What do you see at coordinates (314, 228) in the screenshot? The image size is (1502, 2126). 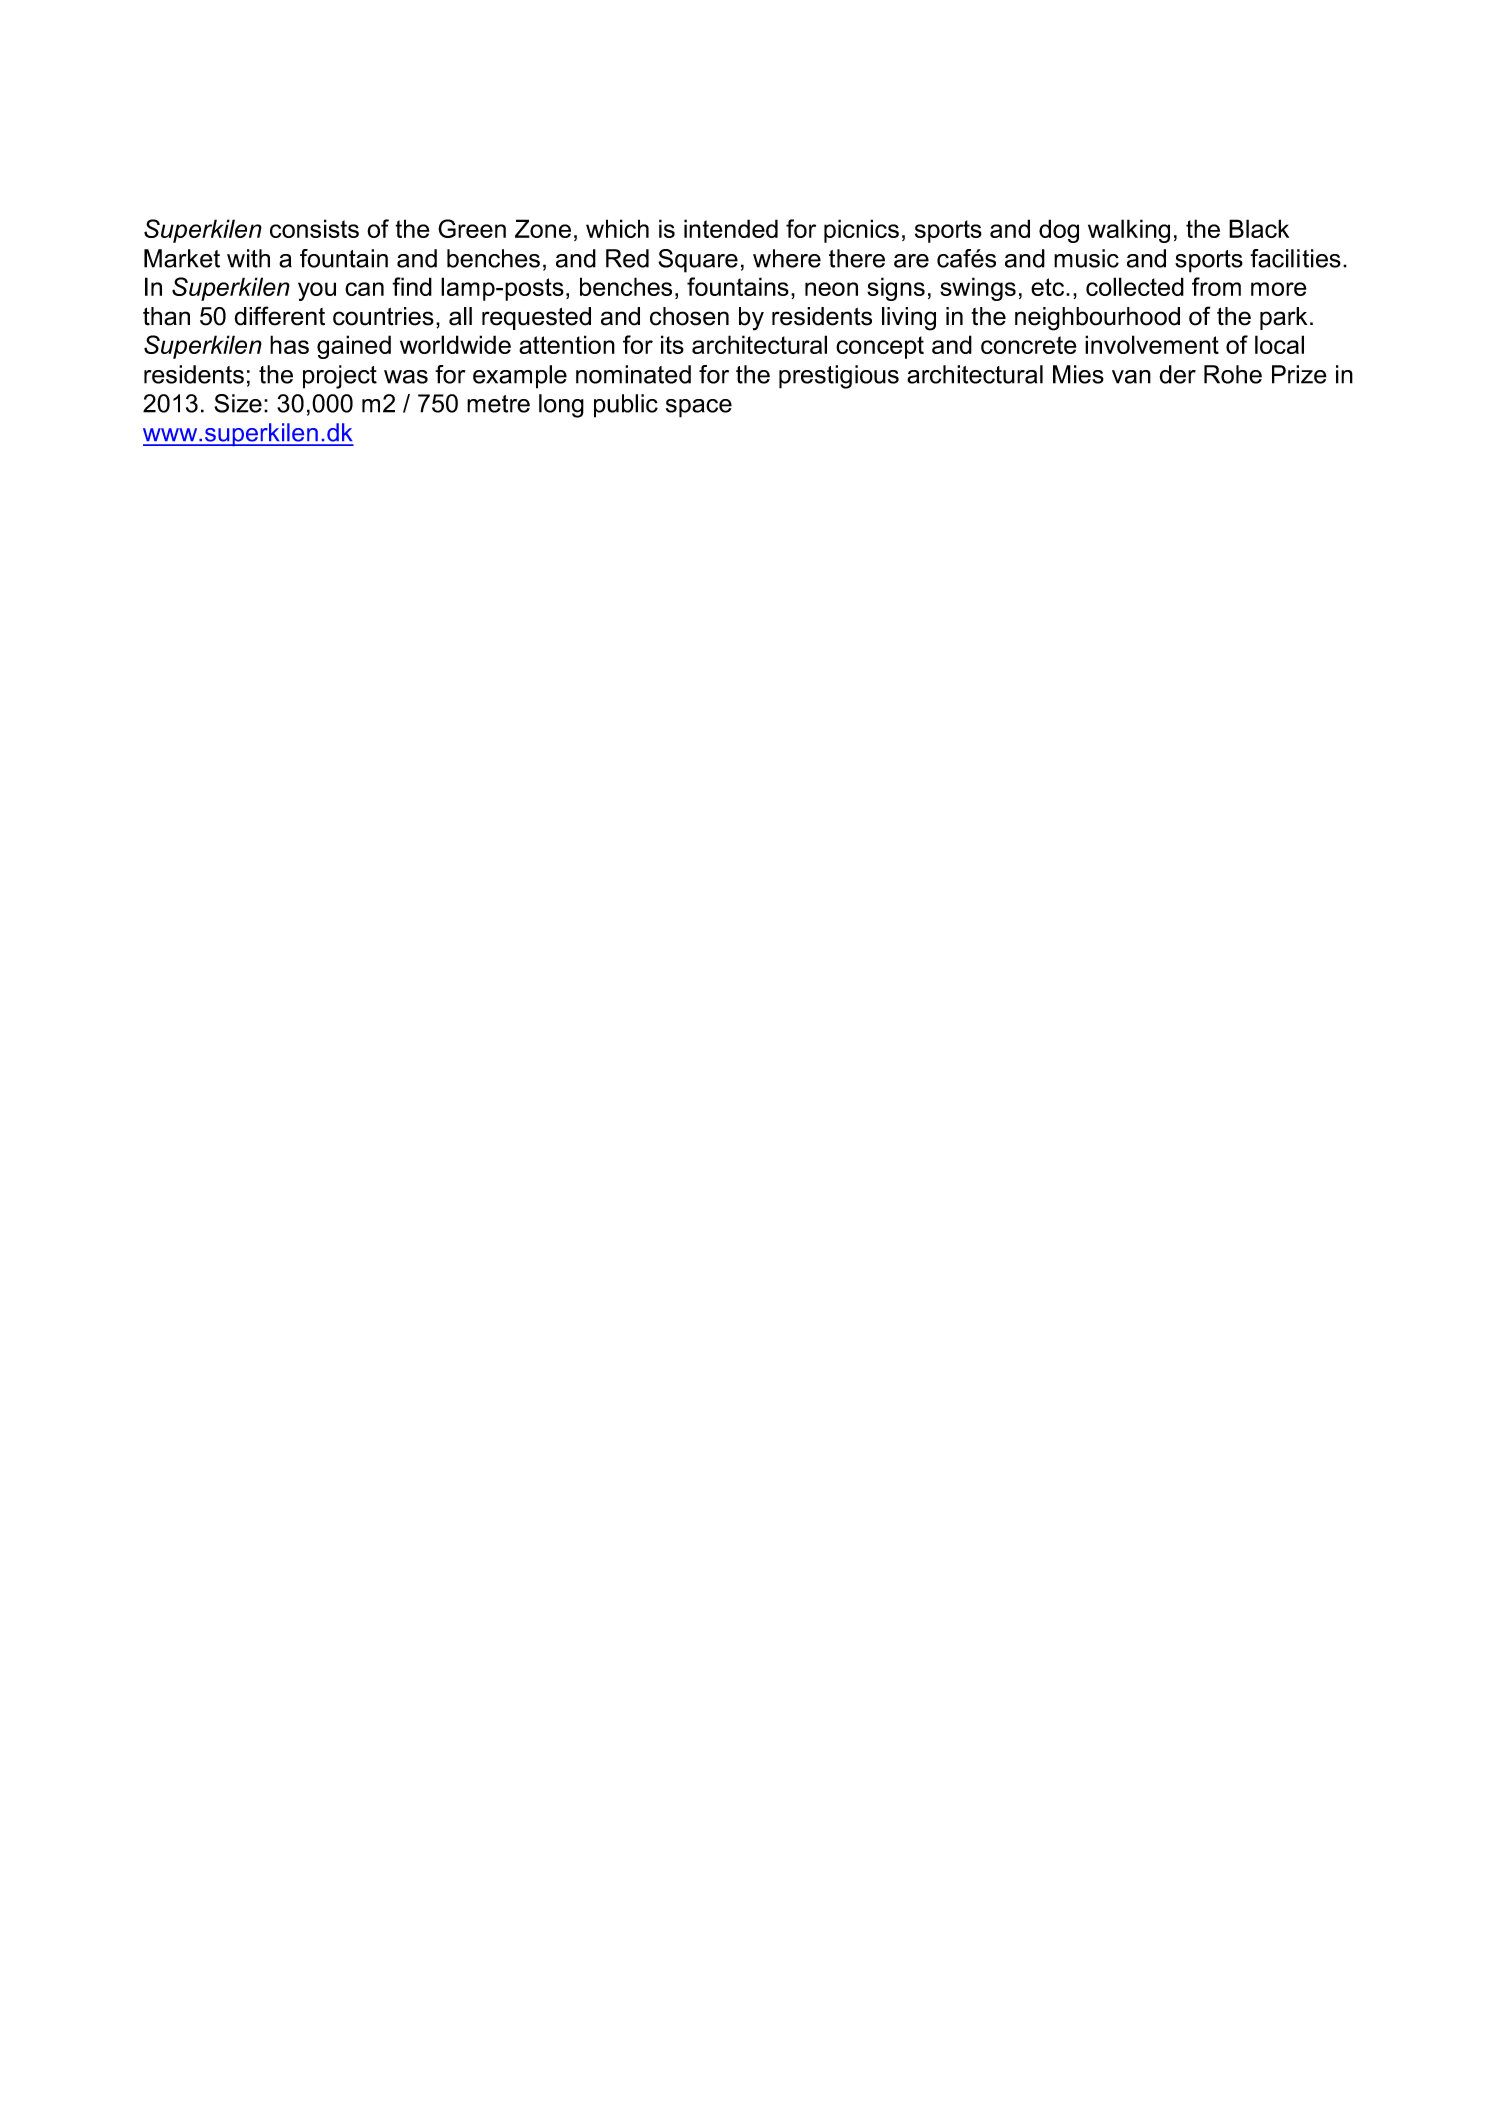 I see `consists` at bounding box center [314, 228].
